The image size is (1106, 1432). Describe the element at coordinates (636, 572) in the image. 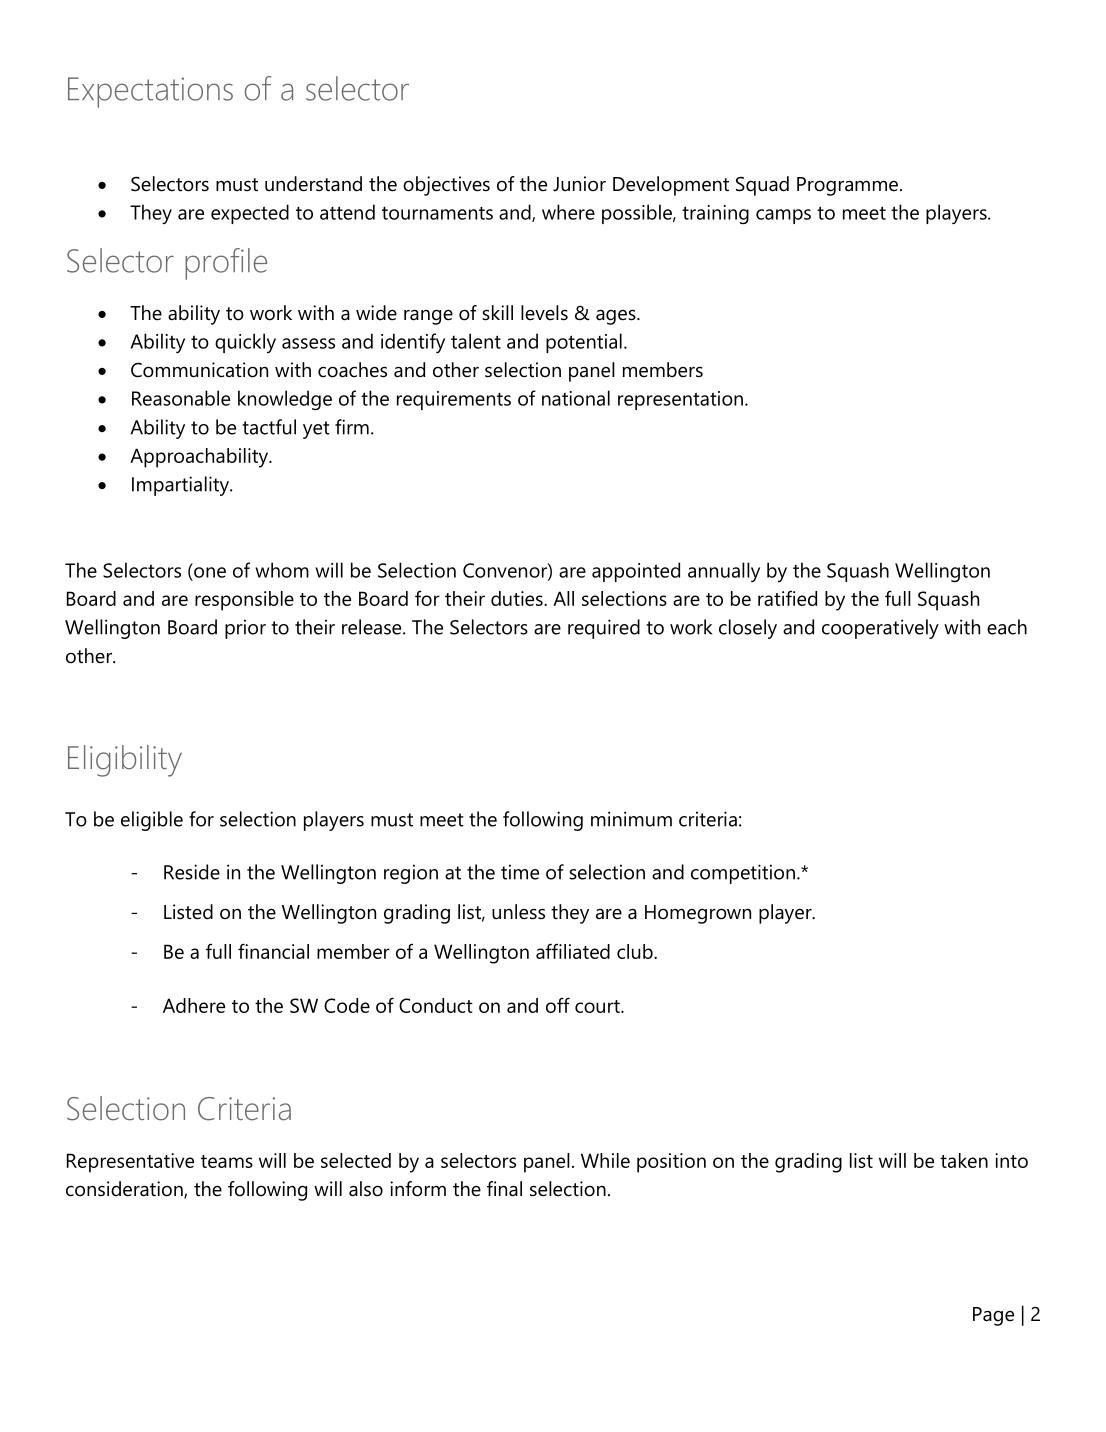

I see `appointed` at that location.
